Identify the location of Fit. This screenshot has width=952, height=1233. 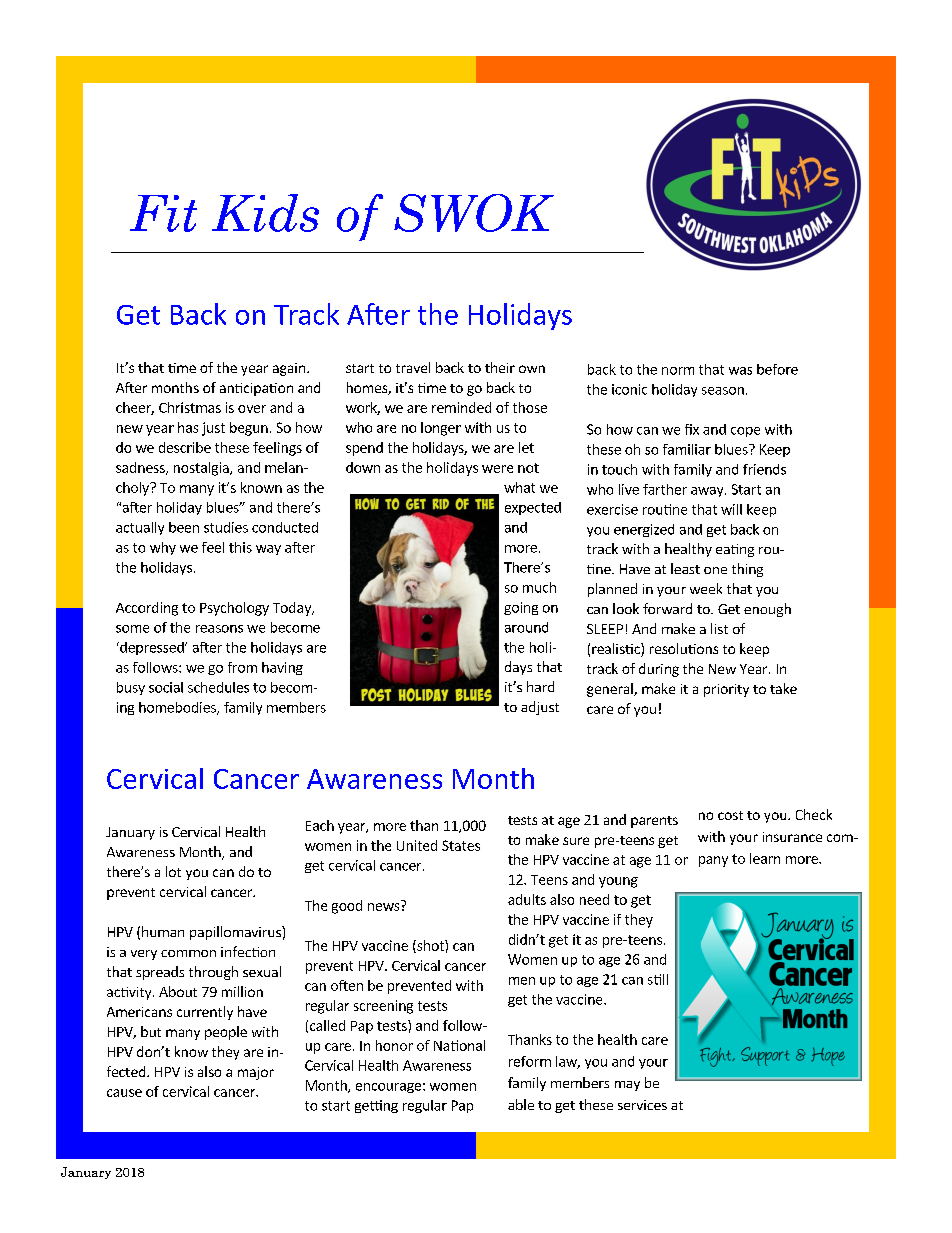
(163, 213).
